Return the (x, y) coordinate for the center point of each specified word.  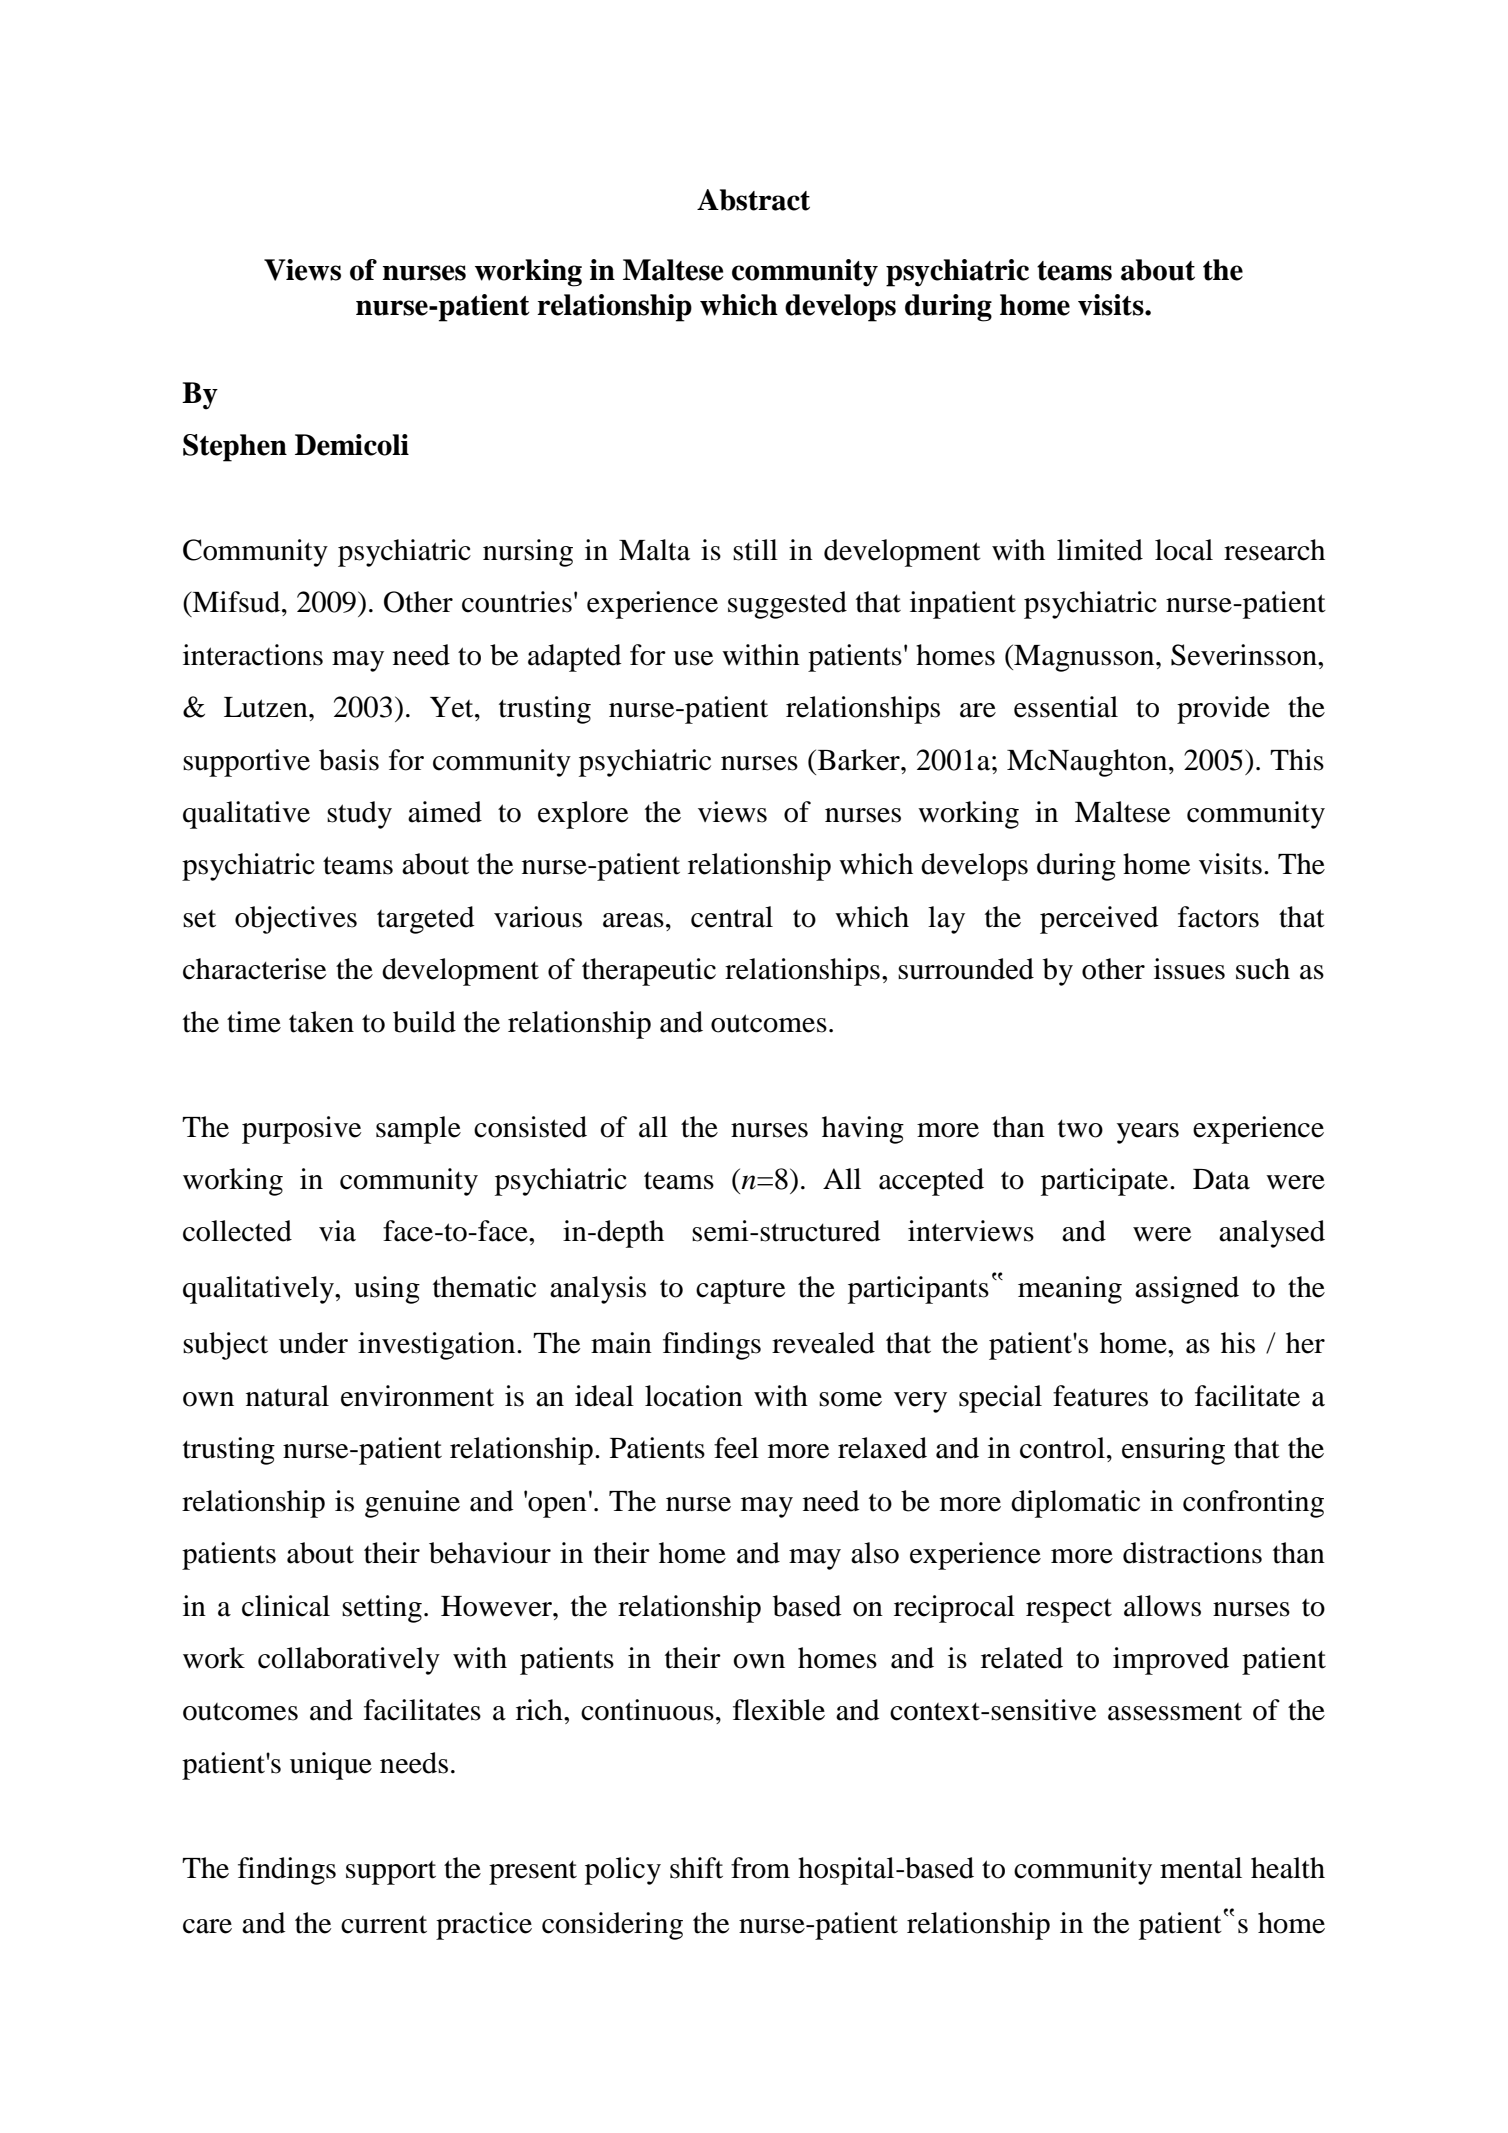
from (760, 1868)
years (1148, 1133)
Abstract (753, 200)
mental (1201, 1868)
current (384, 1925)
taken (321, 1022)
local (1184, 550)
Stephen (235, 448)
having (863, 1130)
